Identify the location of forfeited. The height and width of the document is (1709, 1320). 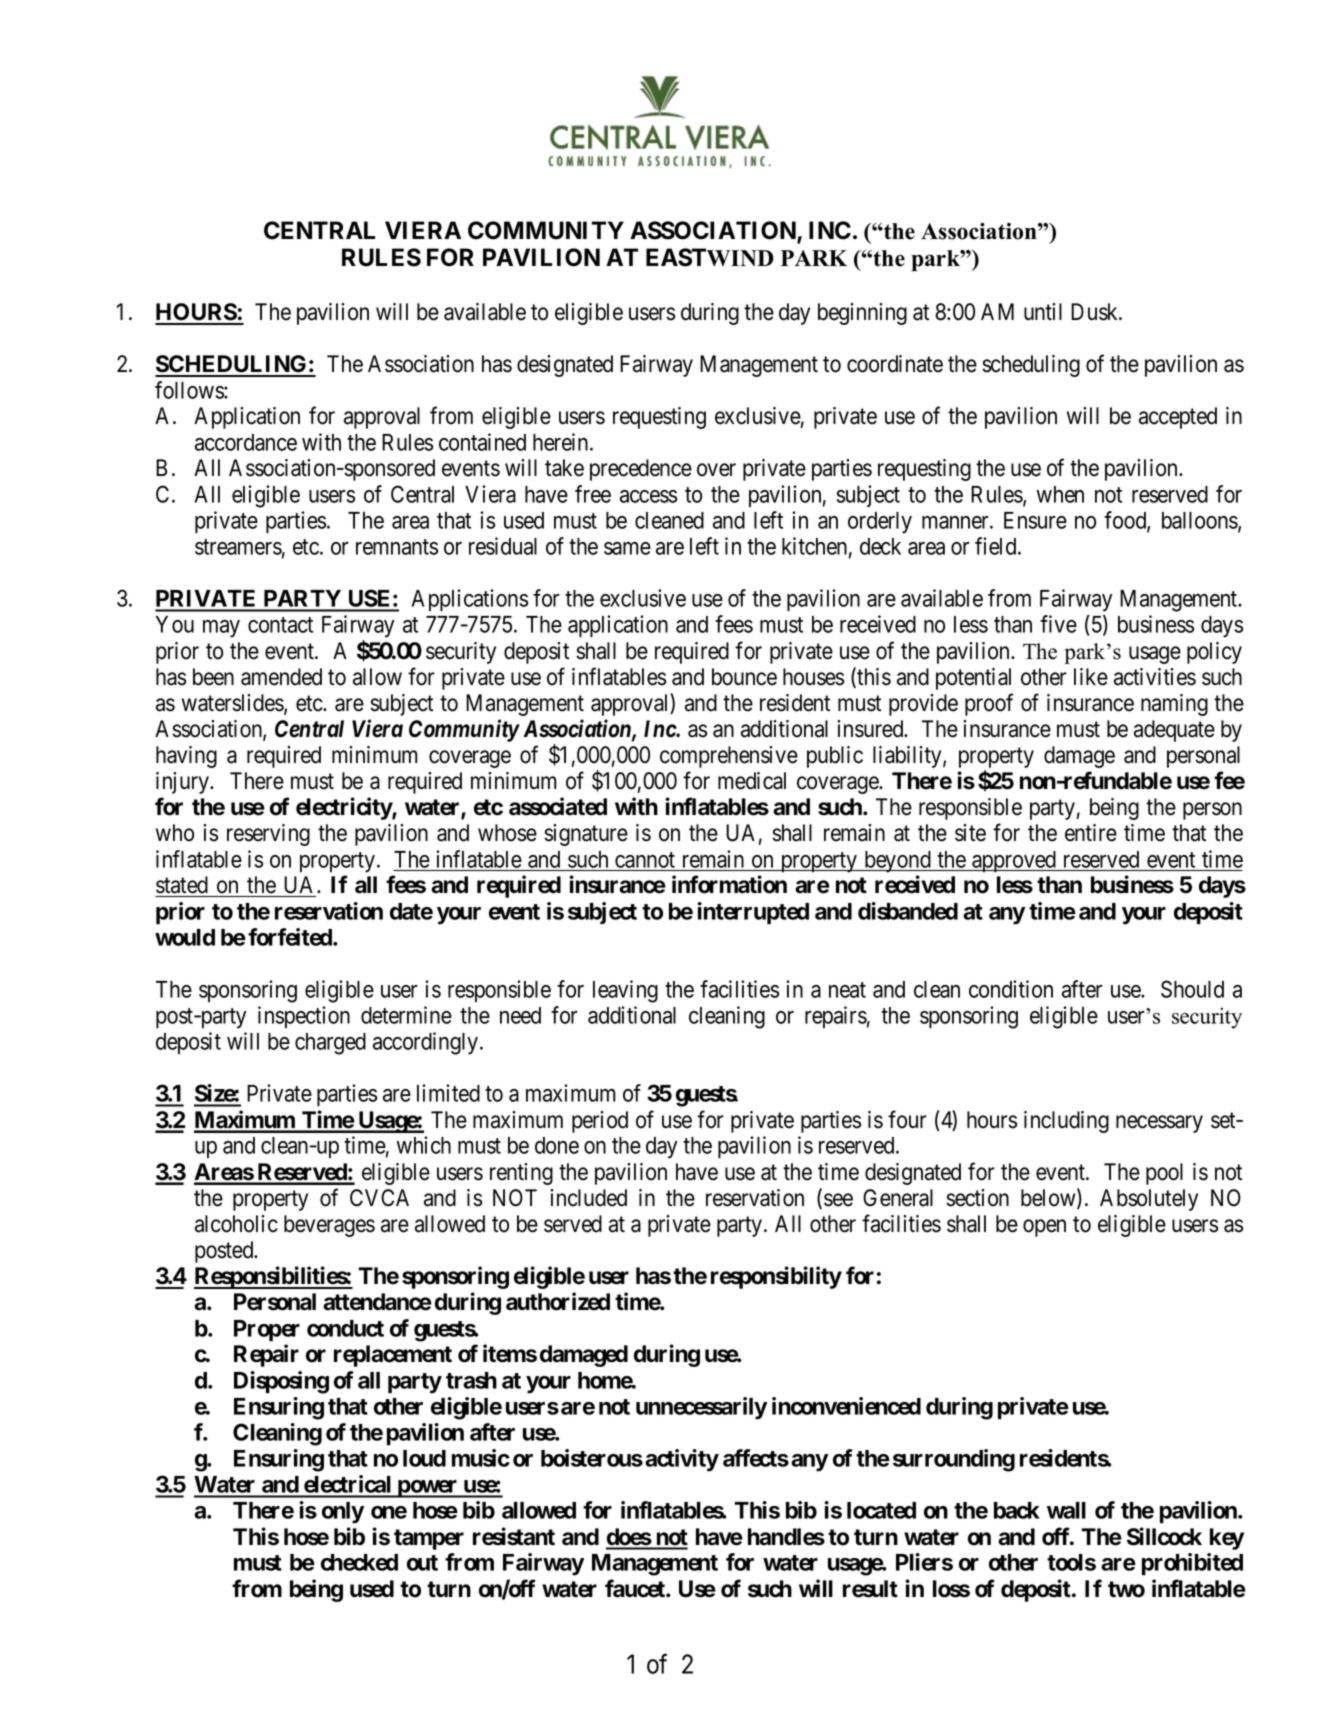
(291, 937).
